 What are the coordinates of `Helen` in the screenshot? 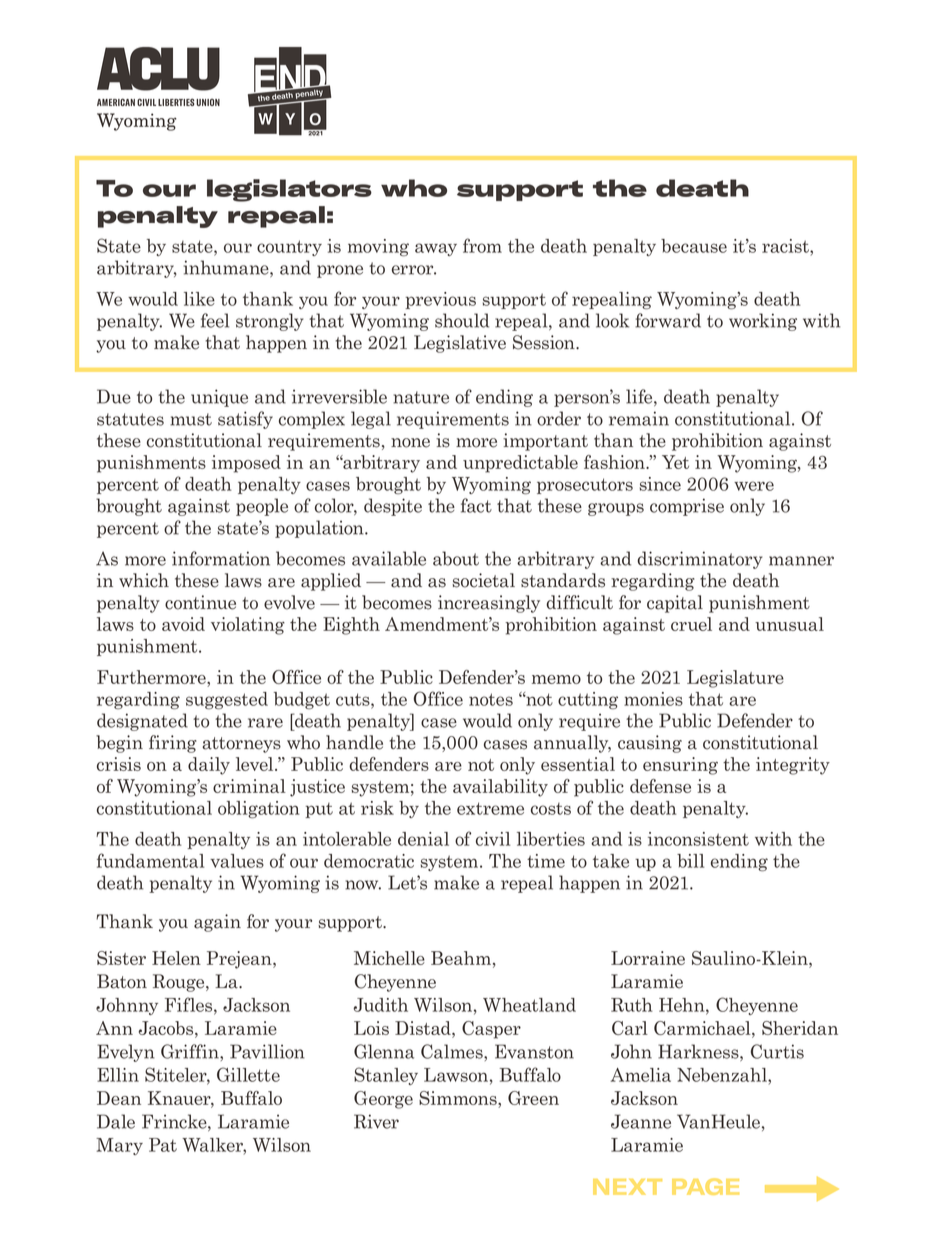 It's located at (176, 958).
